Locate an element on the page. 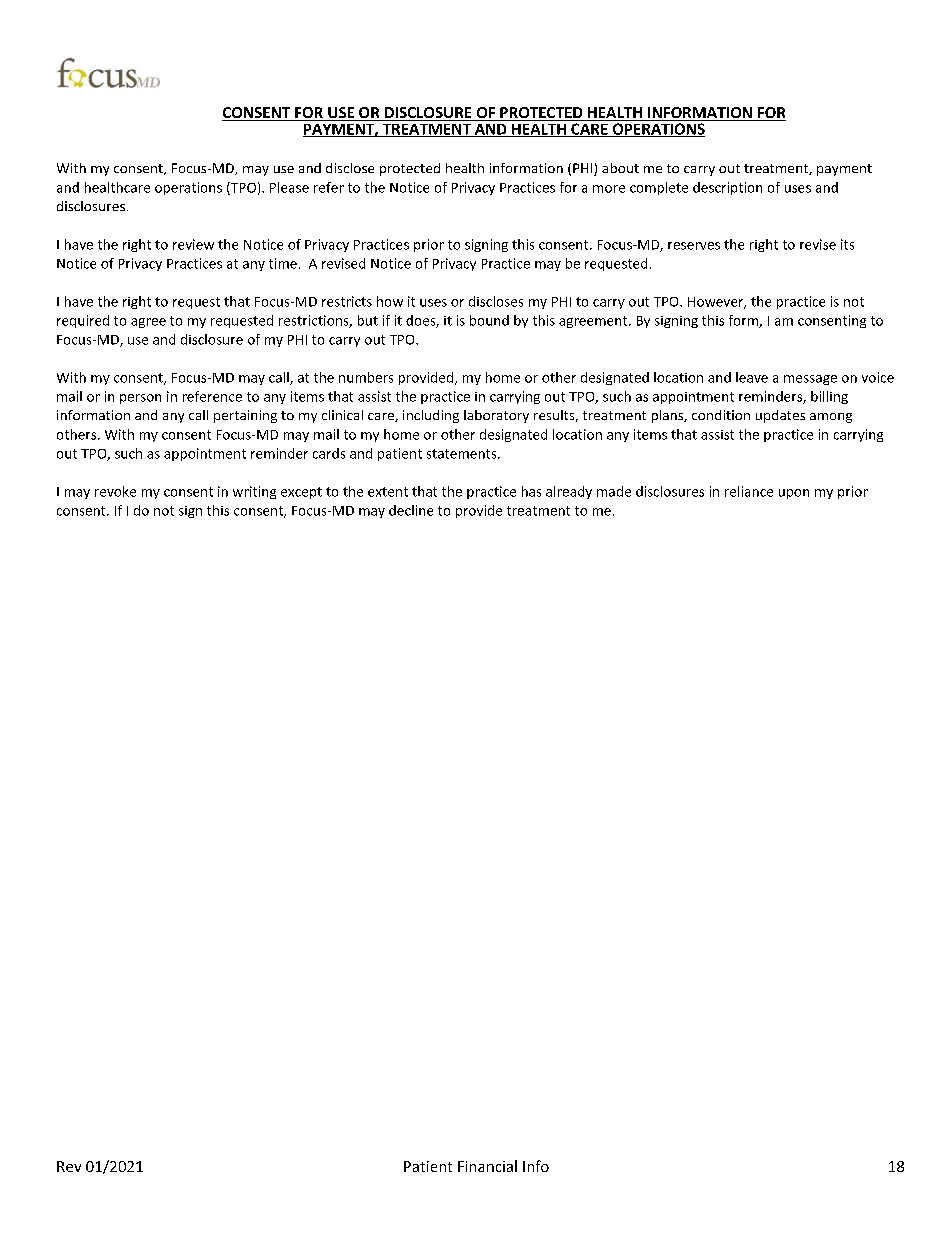 This image has width=952, height=1233. description is located at coordinates (727, 188).
